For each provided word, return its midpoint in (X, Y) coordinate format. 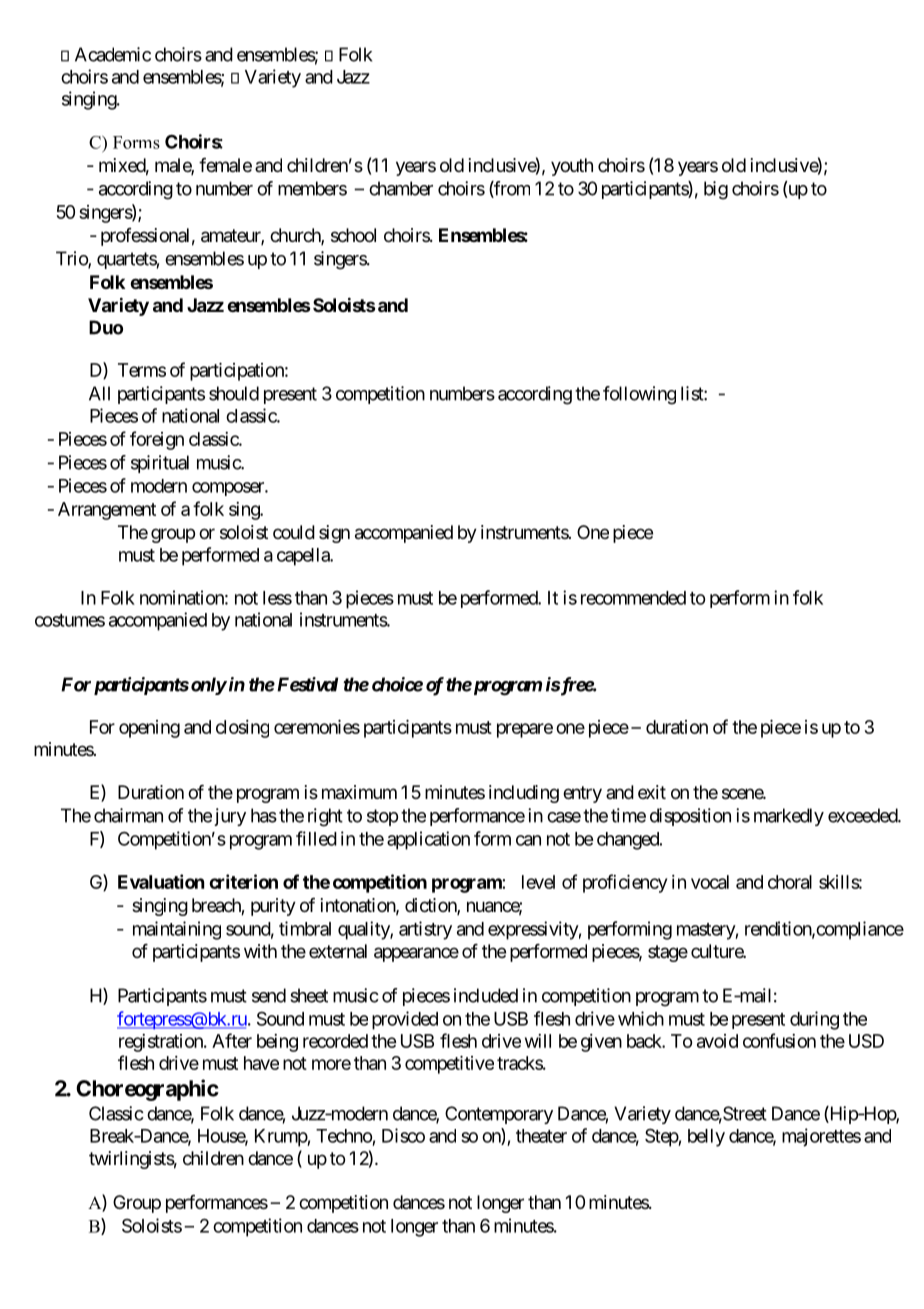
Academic (113, 54)
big (716, 190)
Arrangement (107, 511)
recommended (633, 598)
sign (334, 534)
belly (706, 1138)
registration (162, 1043)
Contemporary (499, 1115)
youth (572, 167)
